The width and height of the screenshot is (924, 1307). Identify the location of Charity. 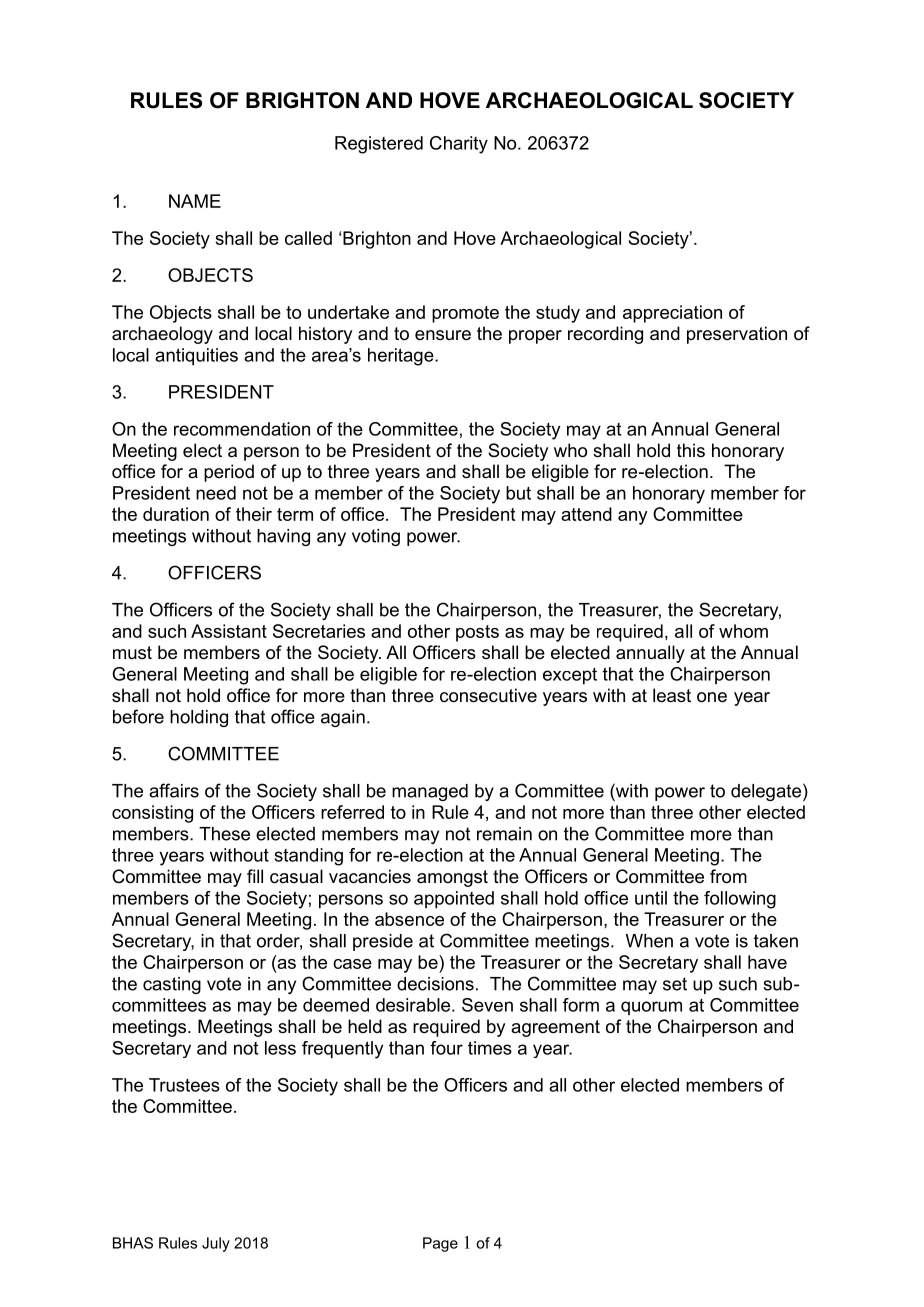
(459, 145).
